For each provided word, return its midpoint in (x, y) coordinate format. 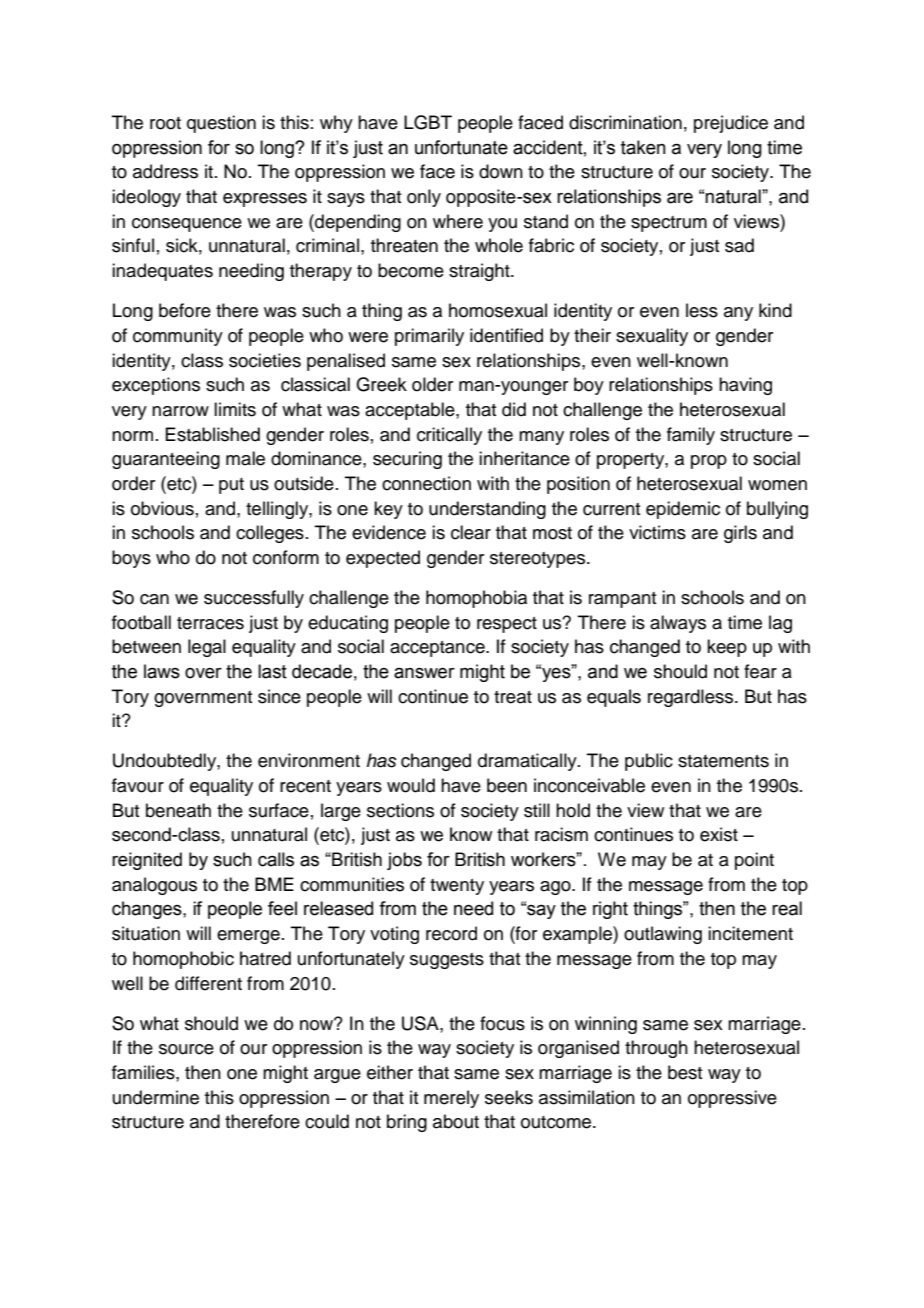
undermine (156, 1097)
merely (451, 1099)
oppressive (732, 1099)
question (221, 124)
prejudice (731, 124)
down (501, 171)
